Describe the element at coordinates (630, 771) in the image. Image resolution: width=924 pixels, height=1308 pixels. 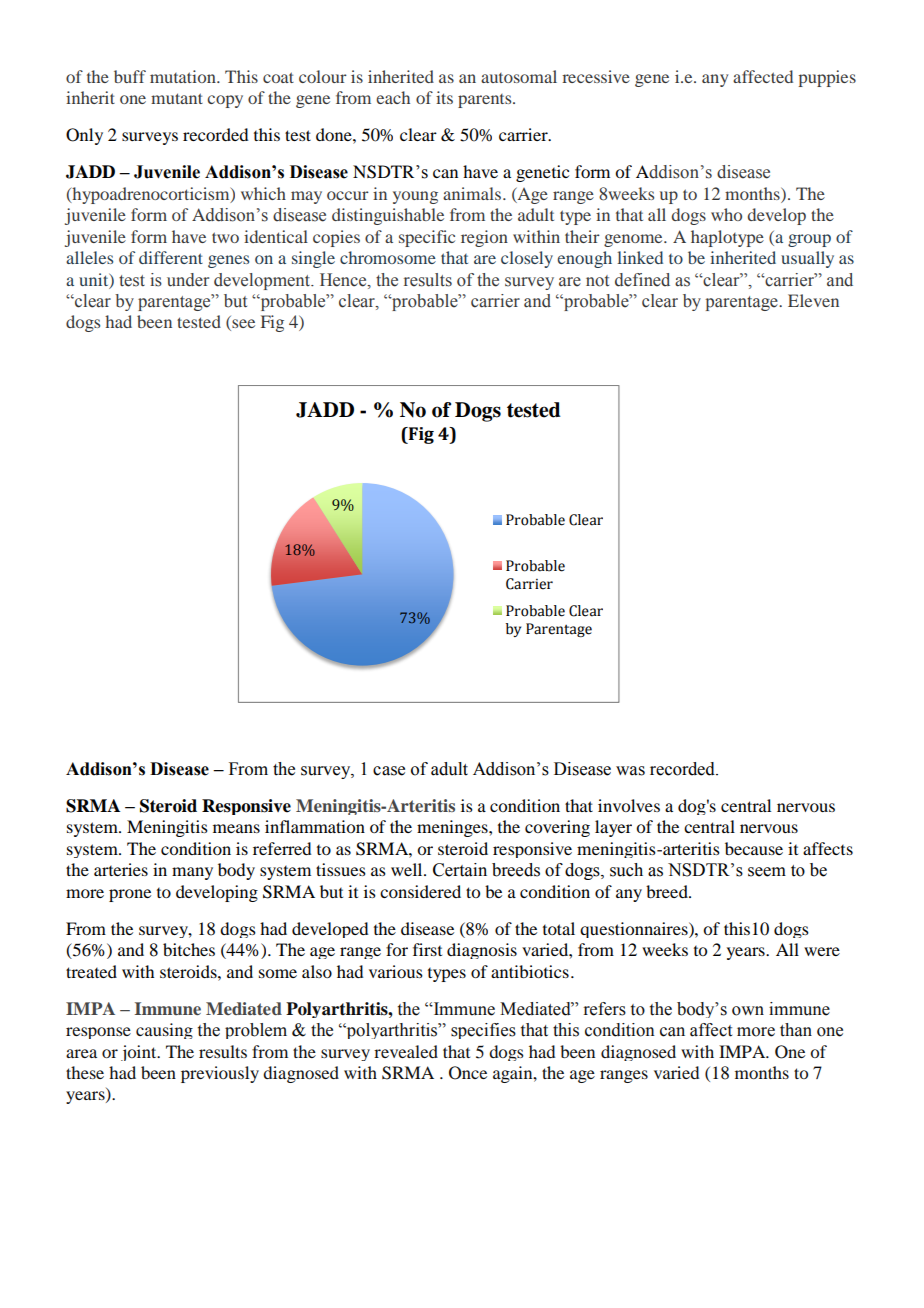
I see `was` at that location.
